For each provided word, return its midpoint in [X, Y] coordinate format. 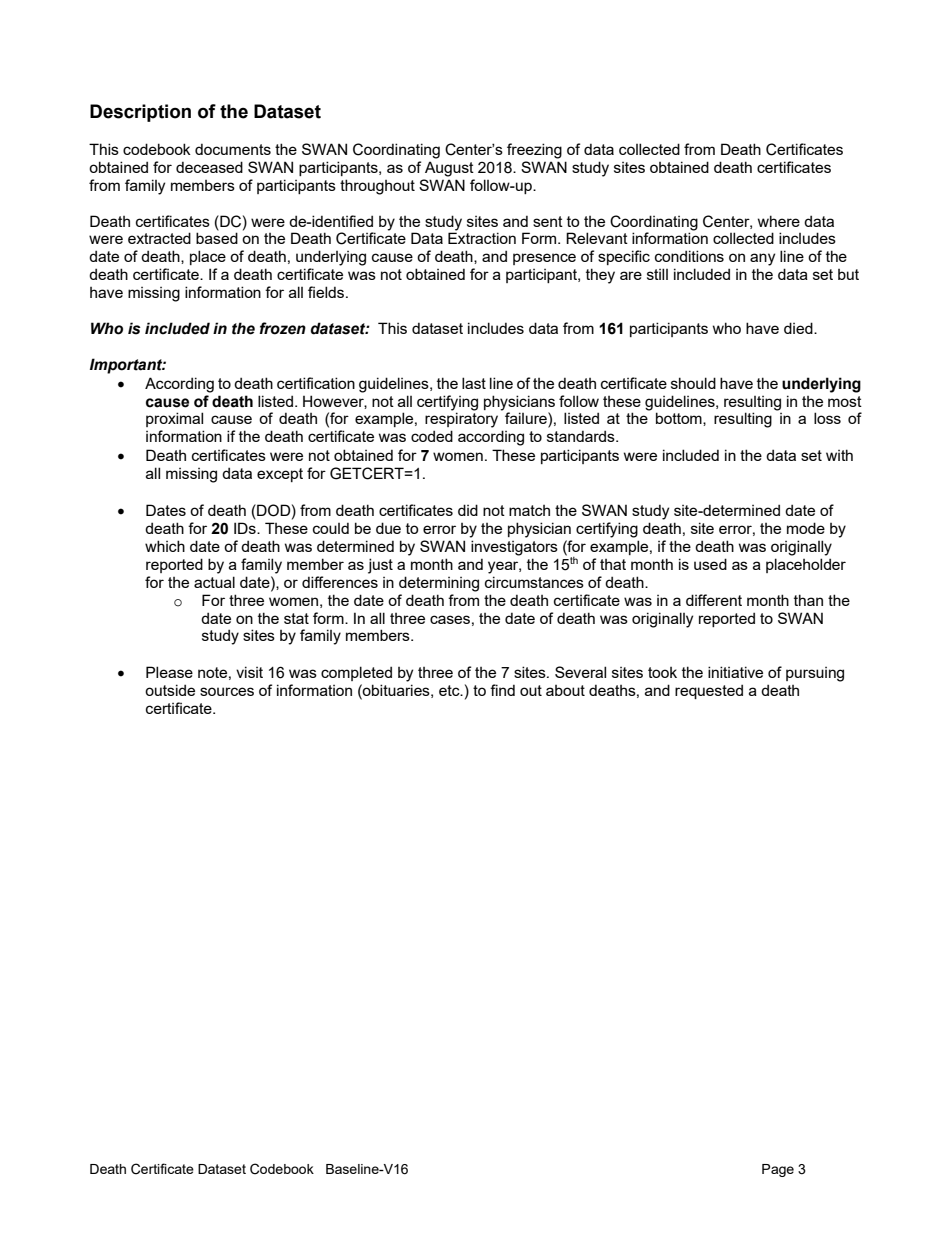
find [502, 690]
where [779, 221]
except [280, 475]
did [468, 510]
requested [709, 691]
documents [233, 149]
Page [778, 1170]
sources [227, 691]
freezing [534, 151]
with [839, 455]
